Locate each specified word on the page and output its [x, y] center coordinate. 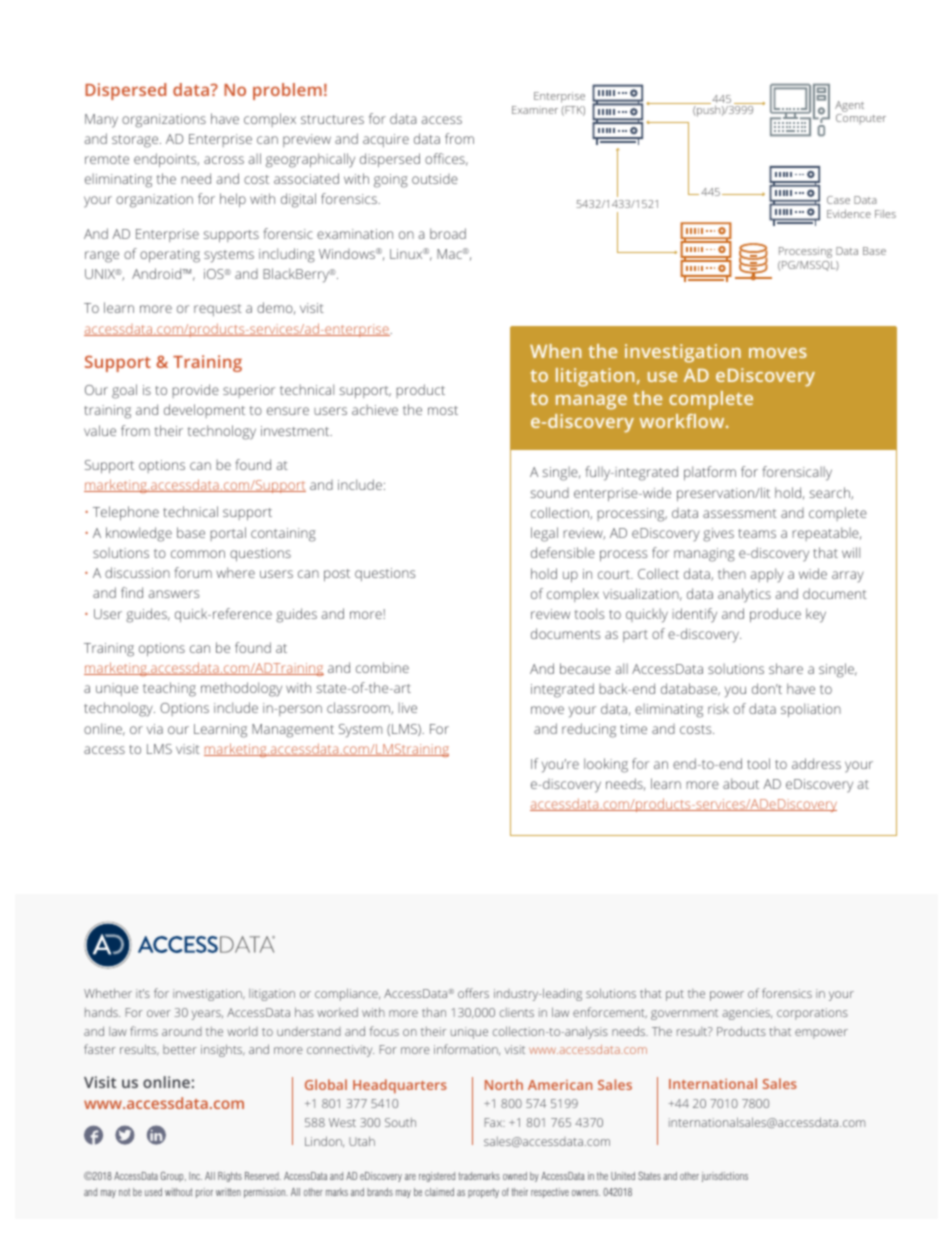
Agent [849, 106]
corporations [812, 1014]
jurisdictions [725, 1177]
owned [515, 1176]
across [224, 160]
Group [173, 1176]
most [443, 410]
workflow [683, 421]
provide [196, 391]
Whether [108, 993]
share [786, 668]
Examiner [535, 110]
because [585, 668]
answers [174, 594]
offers [473, 993]
